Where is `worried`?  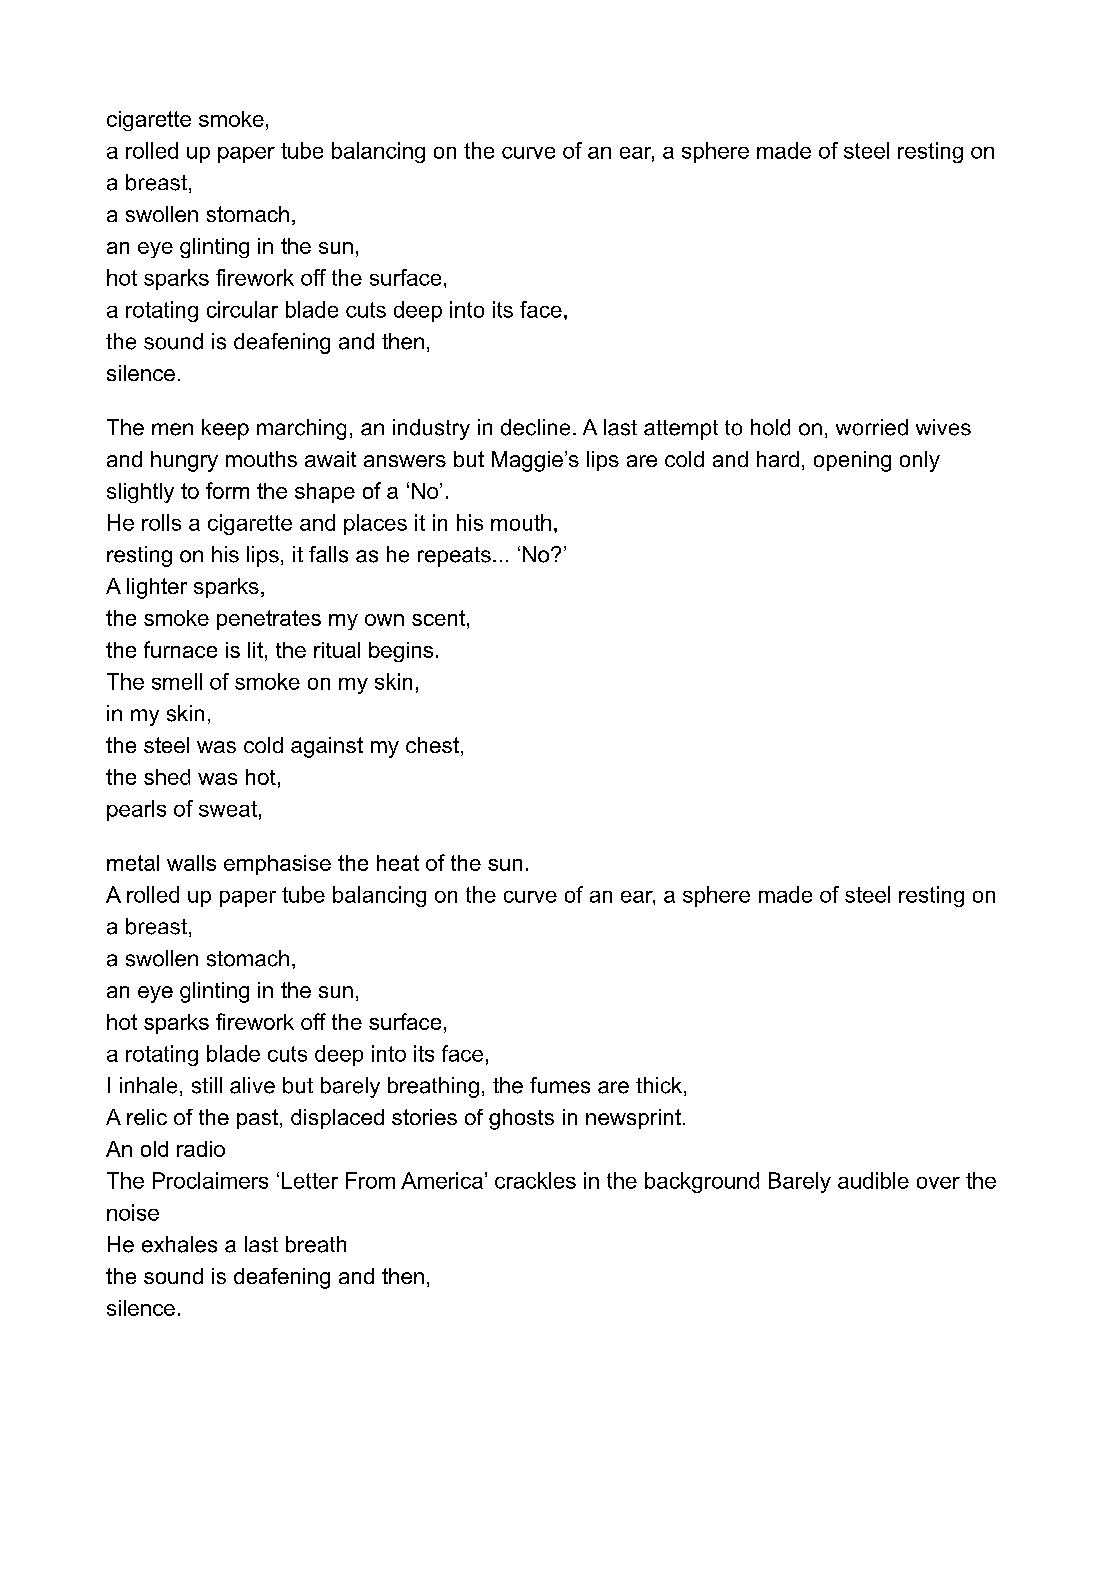 worried is located at coordinates (872, 427).
